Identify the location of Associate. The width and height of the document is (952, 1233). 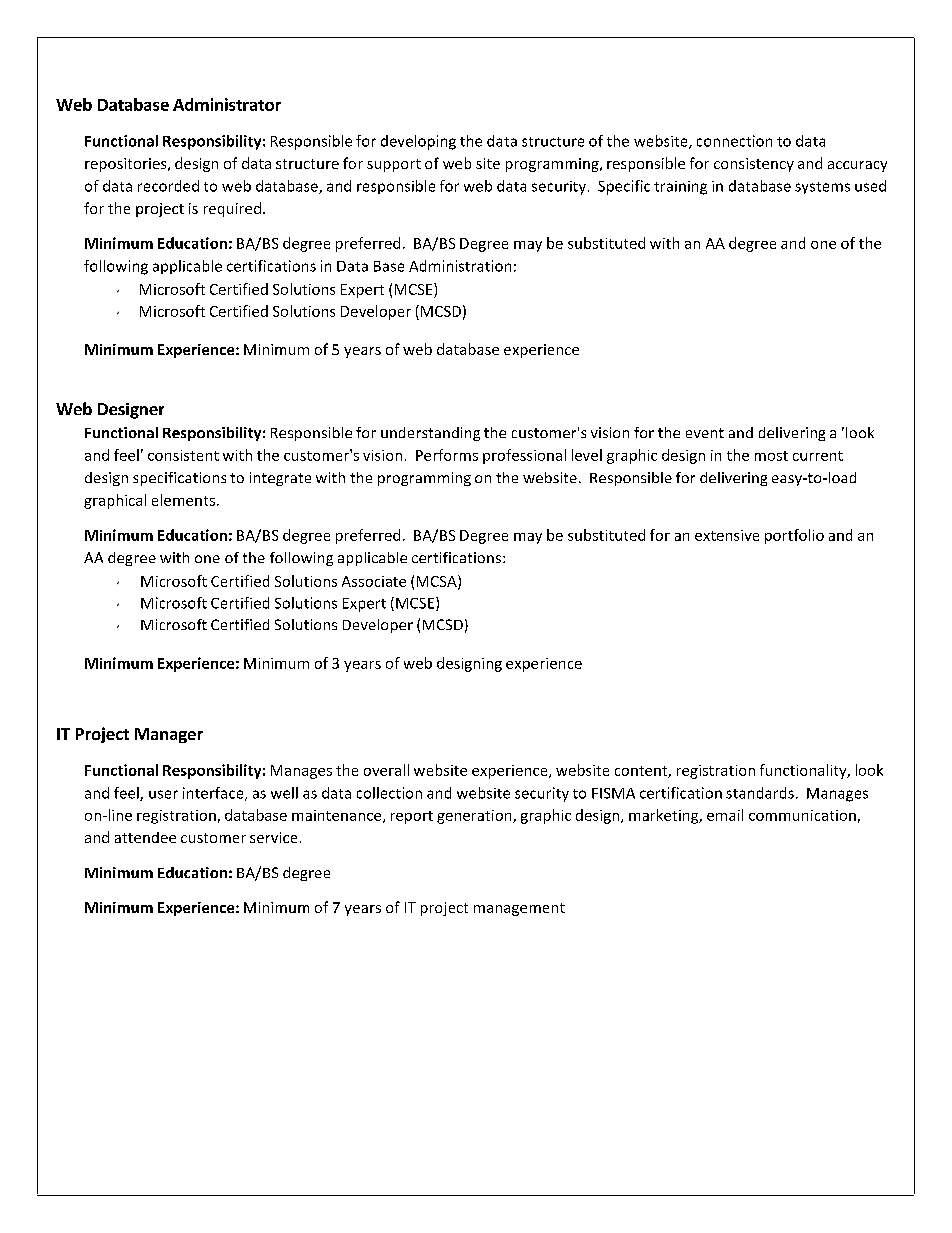
(374, 581).
